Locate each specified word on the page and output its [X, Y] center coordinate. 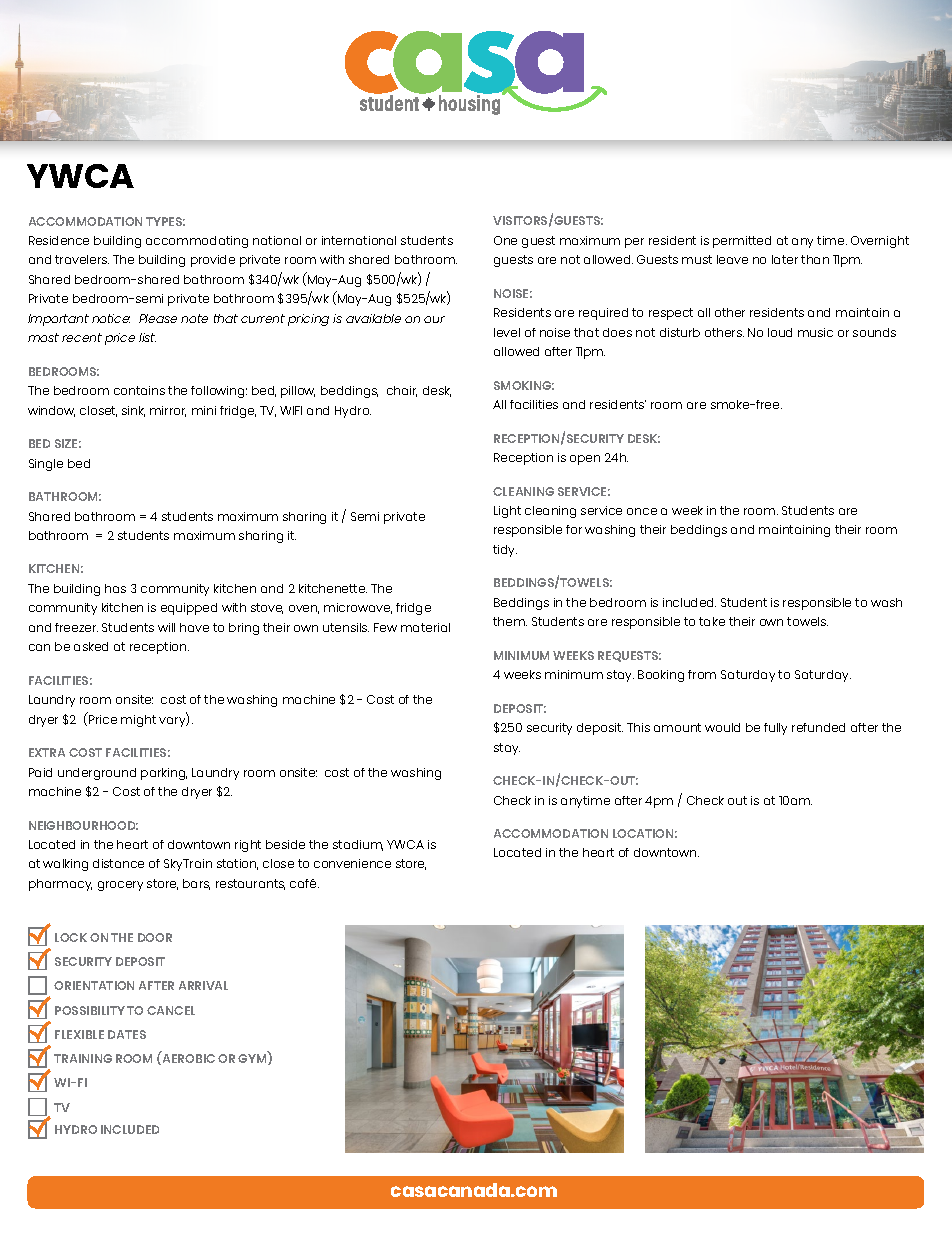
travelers [82, 259]
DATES [127, 1034]
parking [164, 774]
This [638, 727]
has [115, 588]
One [505, 240]
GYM [253, 1058]
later [785, 259]
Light [507, 512]
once [642, 511]
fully [775, 729]
